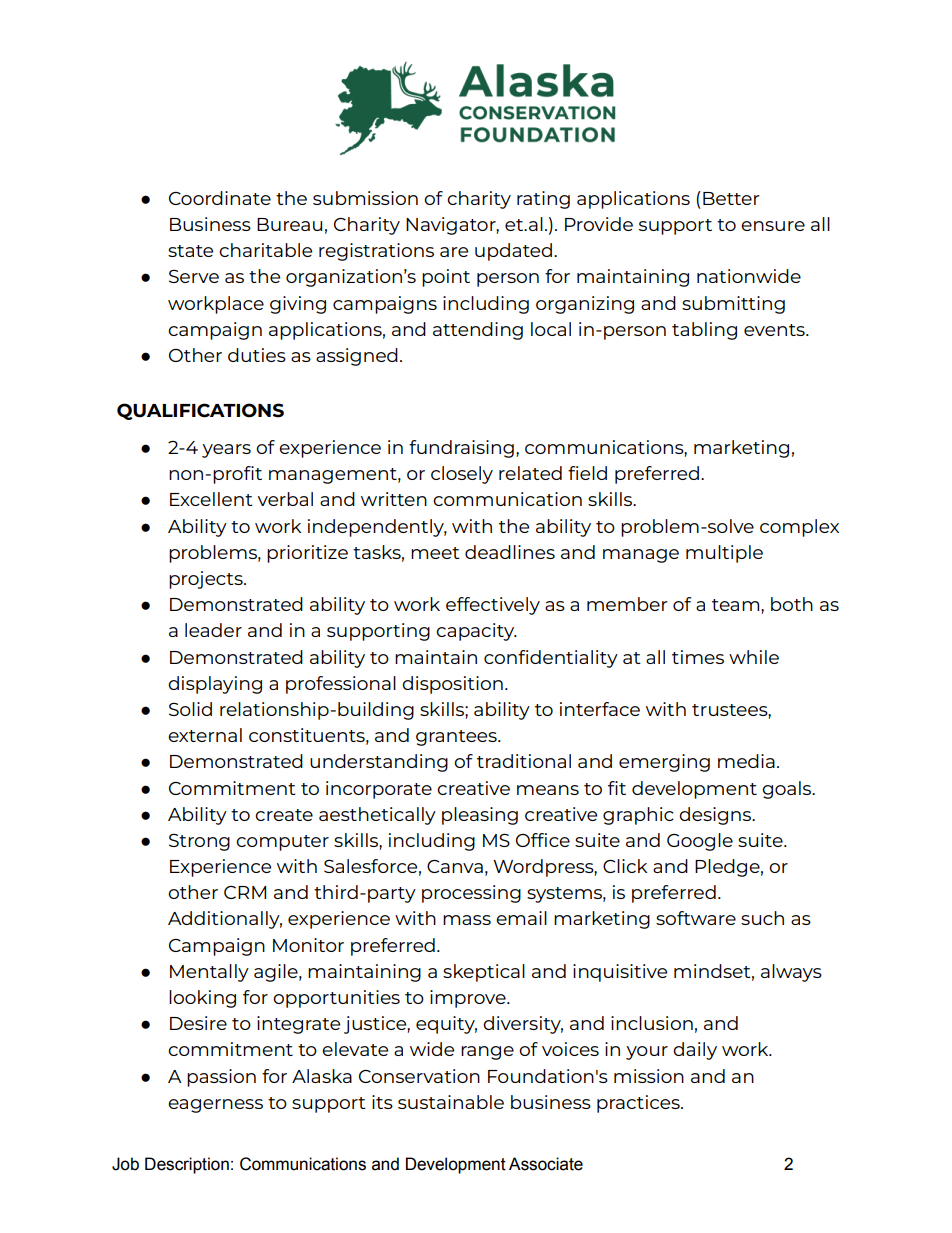  What do you see at coordinates (639, 1104) in the document?
I see `practices` at bounding box center [639, 1104].
